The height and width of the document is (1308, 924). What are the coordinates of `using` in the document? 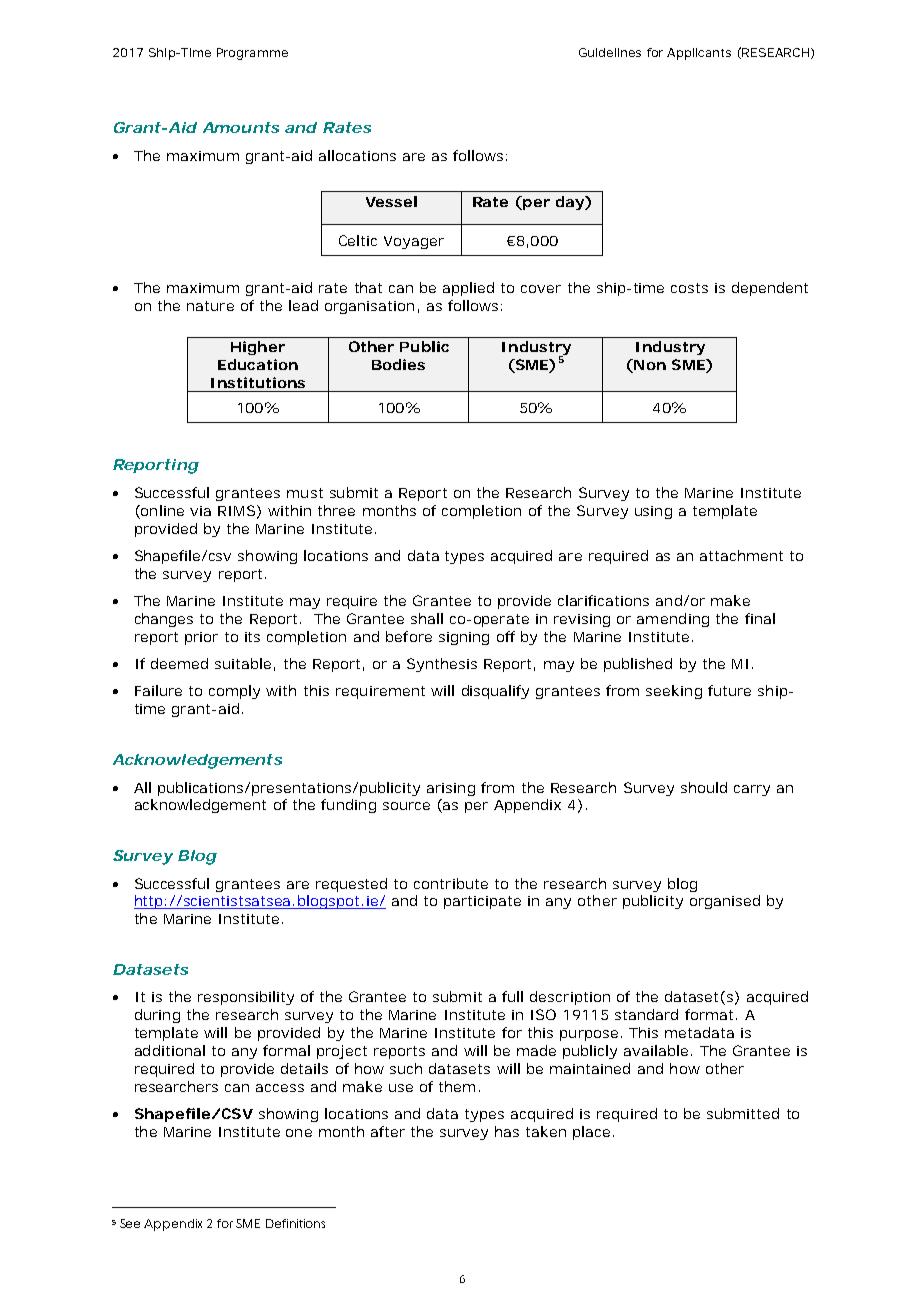 It's located at (653, 512).
